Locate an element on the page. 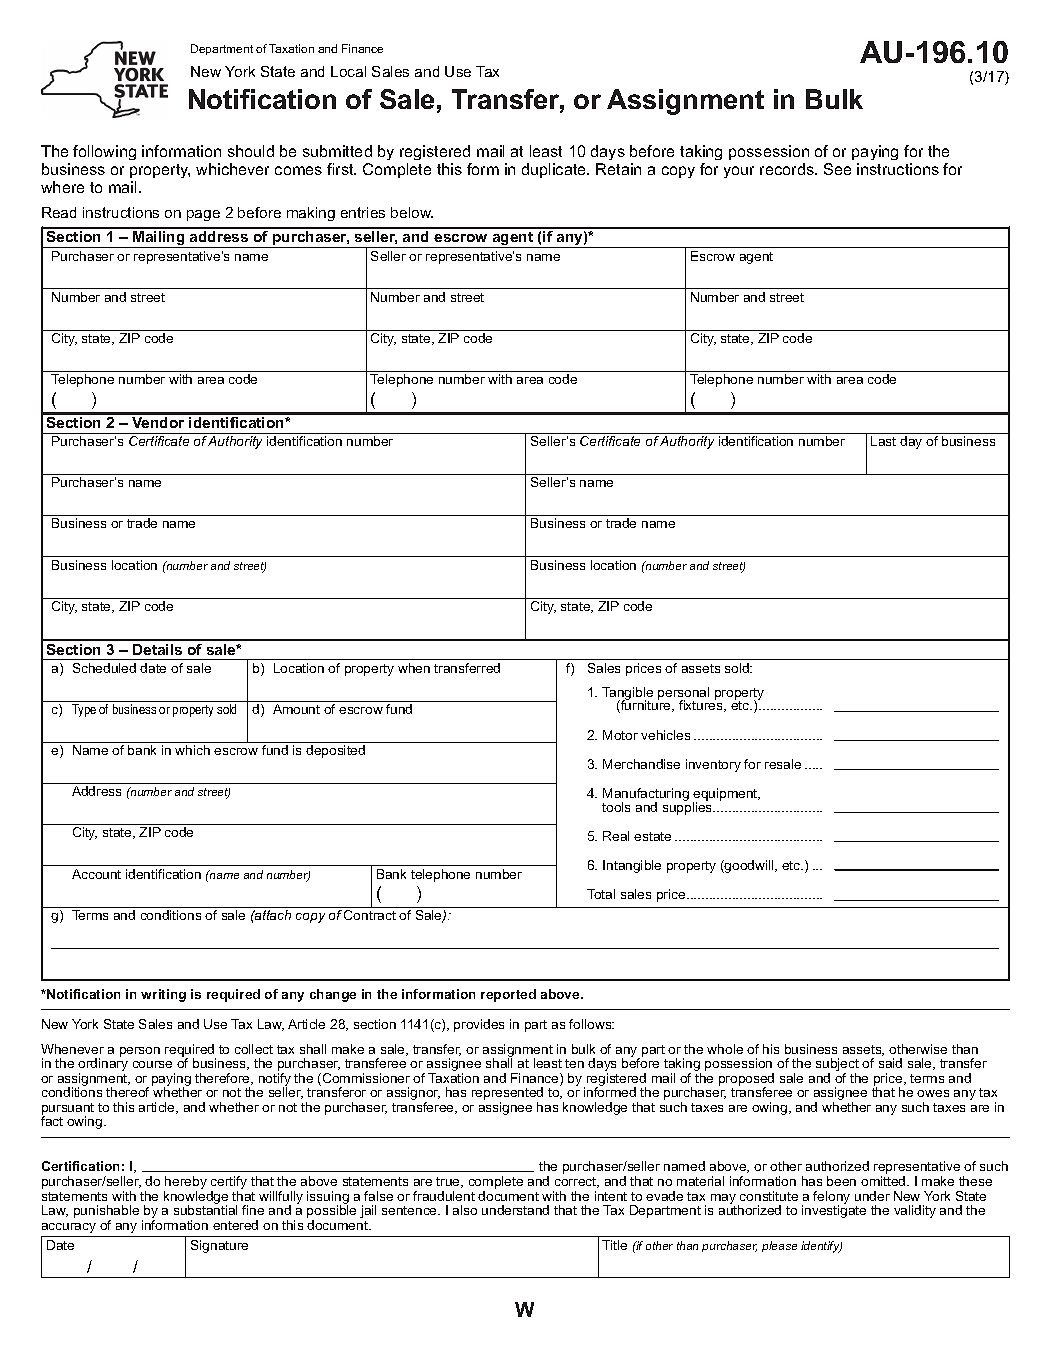 The height and width of the page is (1360, 1051). goodwill is located at coordinates (749, 866).
